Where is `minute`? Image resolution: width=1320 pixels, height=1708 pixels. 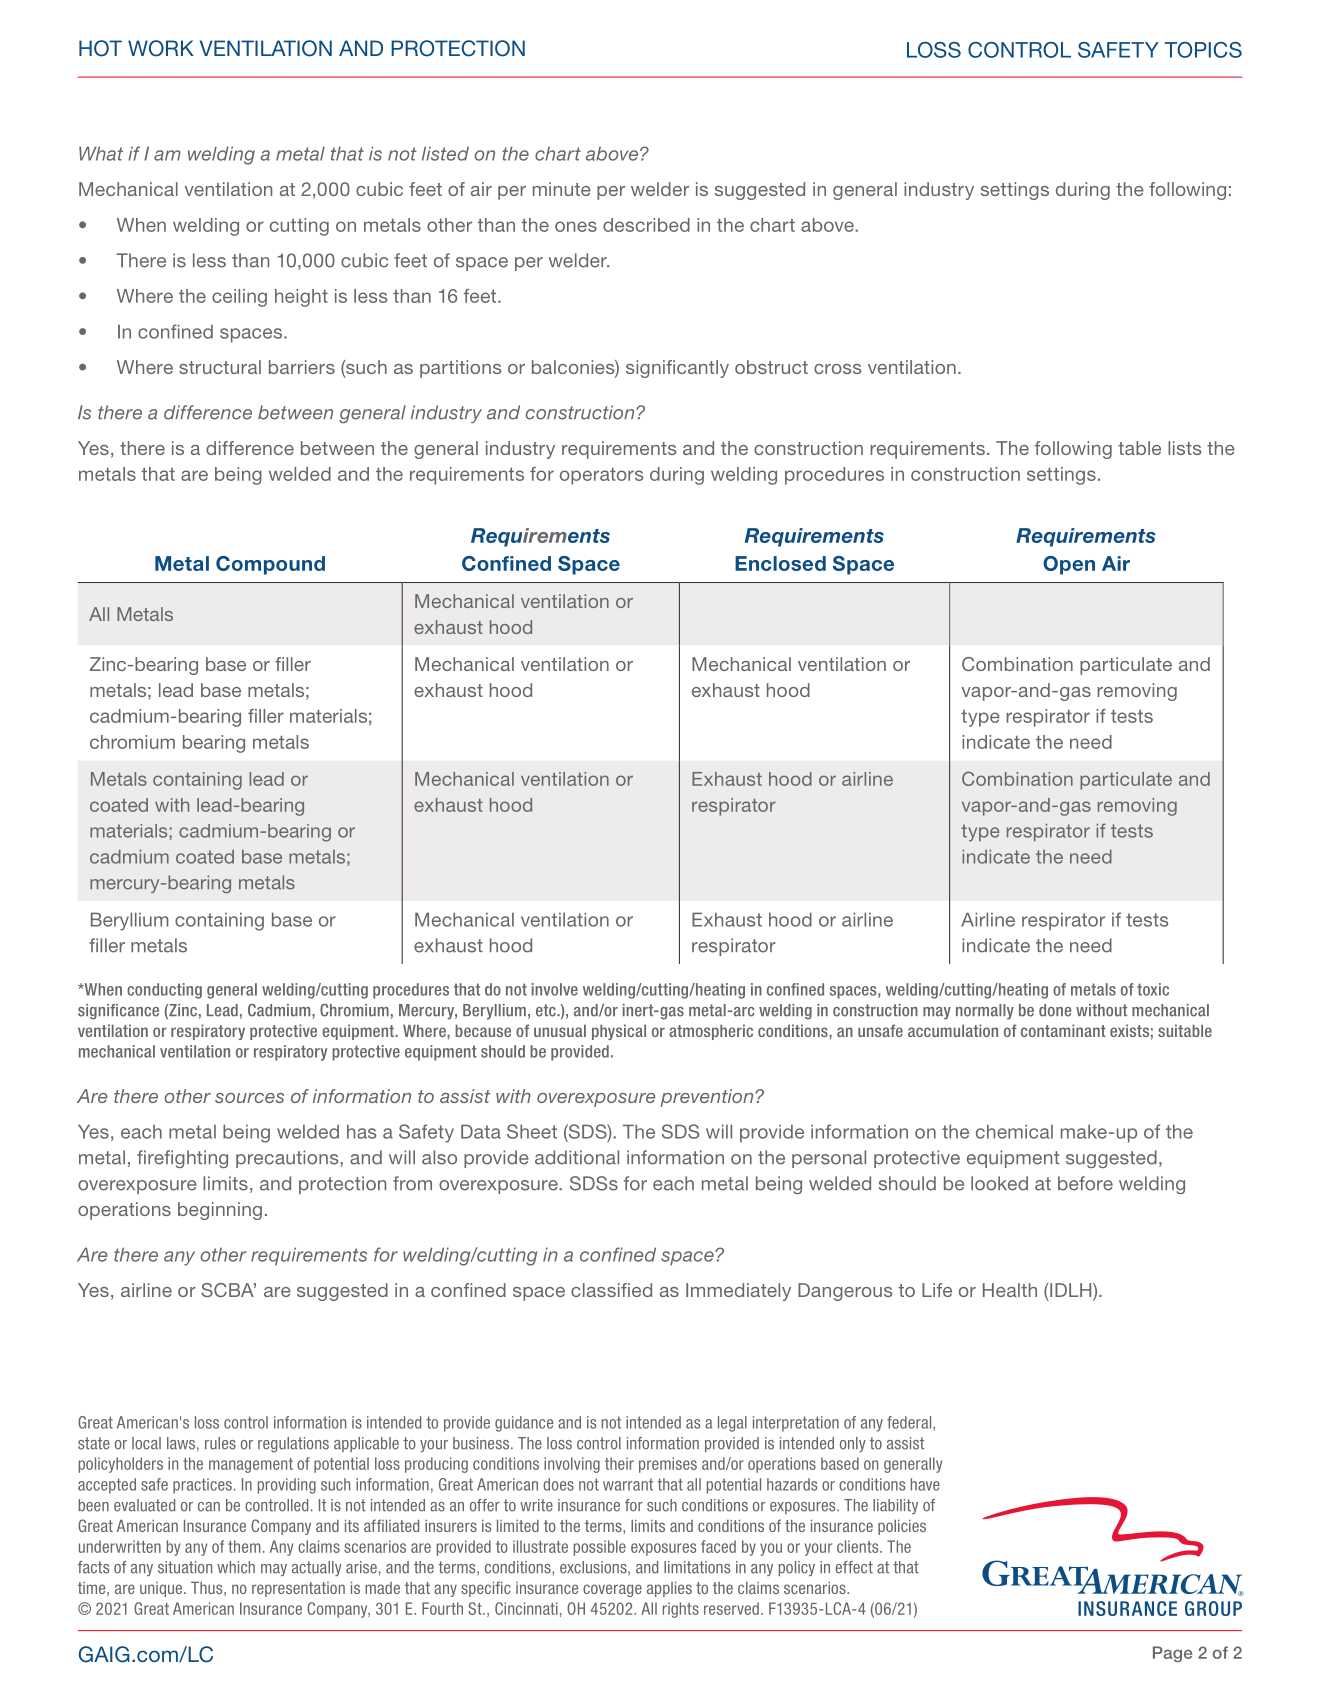
minute is located at coordinates (562, 189).
